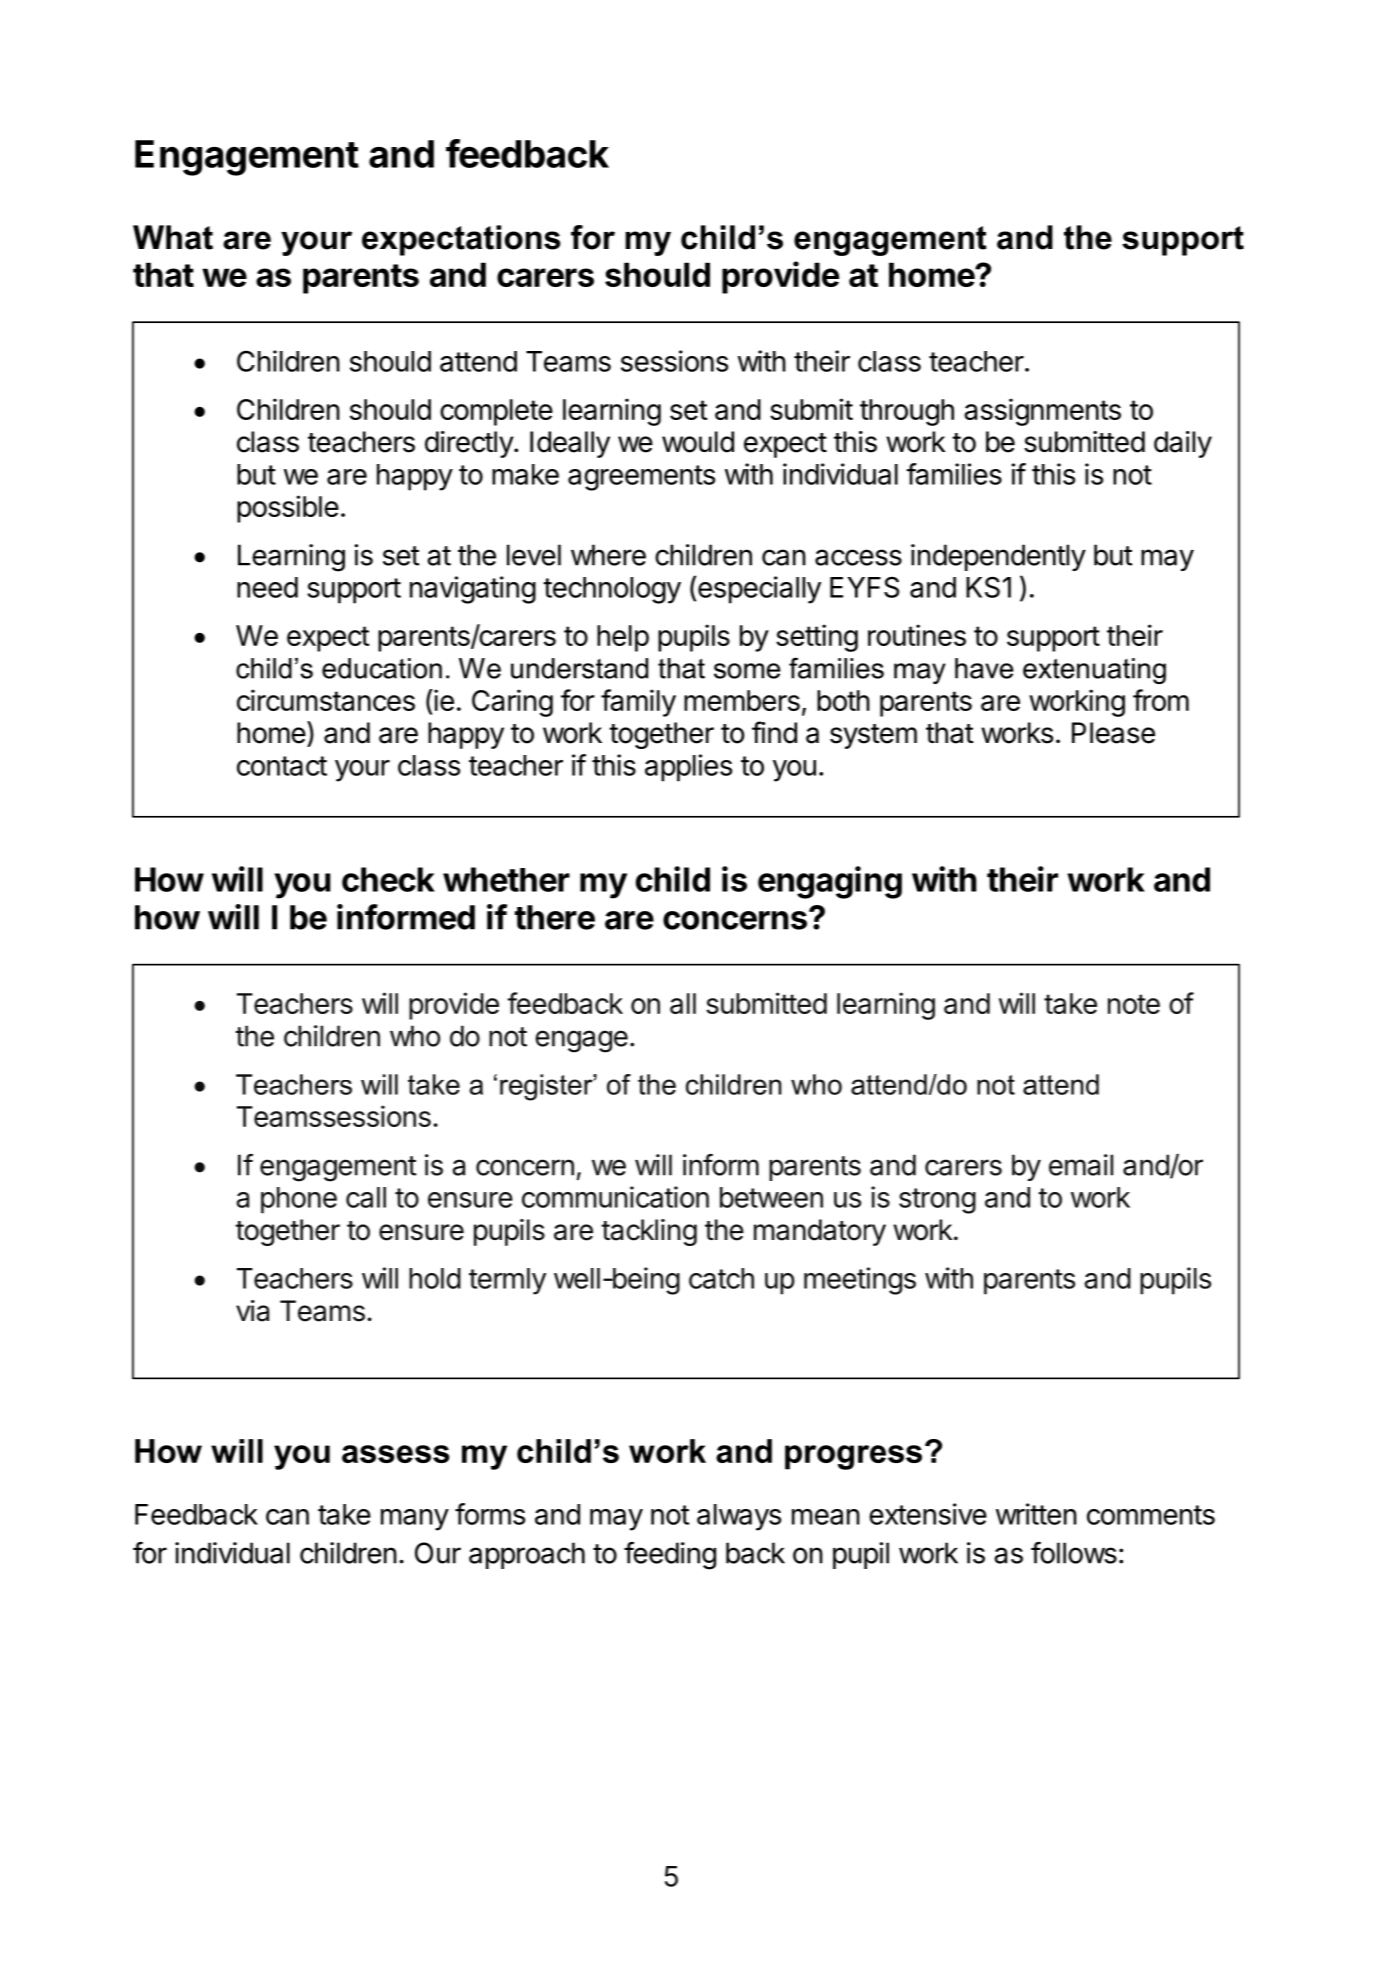 Image resolution: width=1397 pixels, height=1976 pixels. What do you see at coordinates (1042, 412) in the screenshot?
I see `assignments` at bounding box center [1042, 412].
